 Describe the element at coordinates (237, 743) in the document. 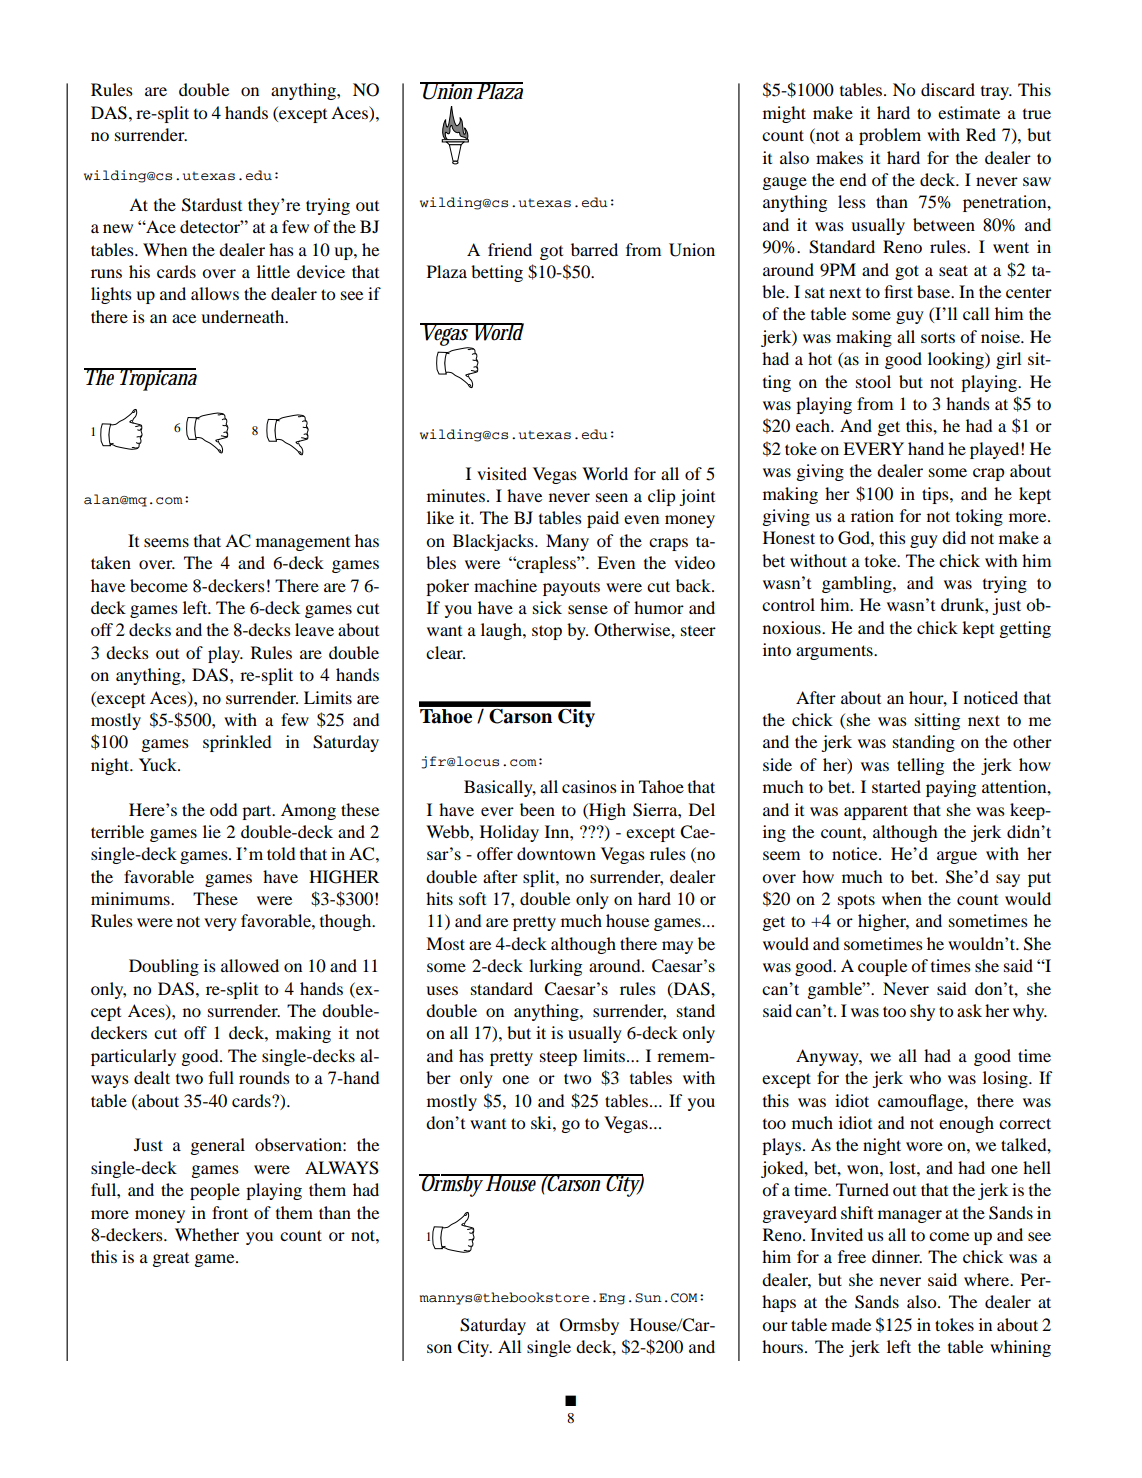

I see `sprinkled` at that location.
